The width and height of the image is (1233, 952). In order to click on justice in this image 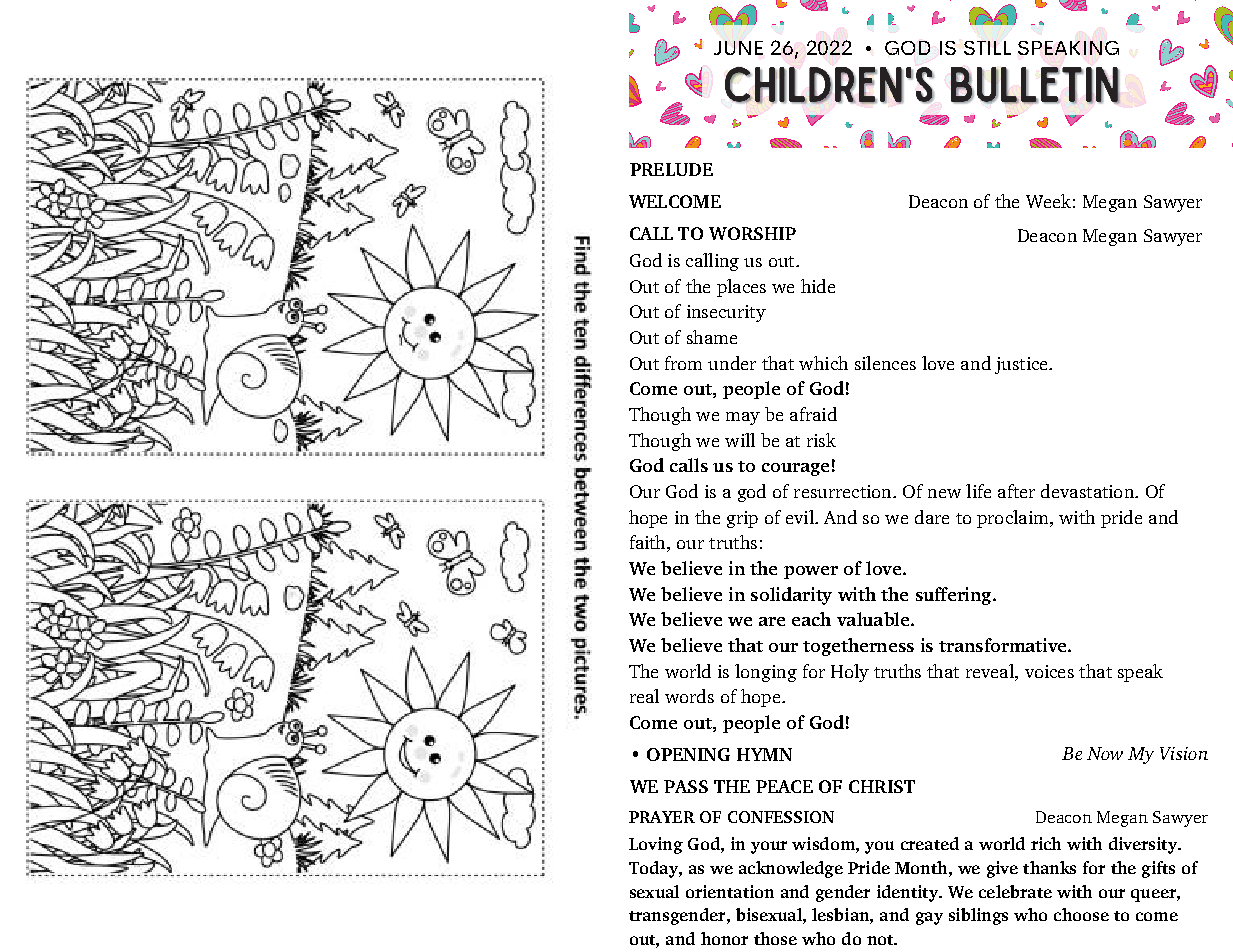, I will do `click(1022, 365)`.
